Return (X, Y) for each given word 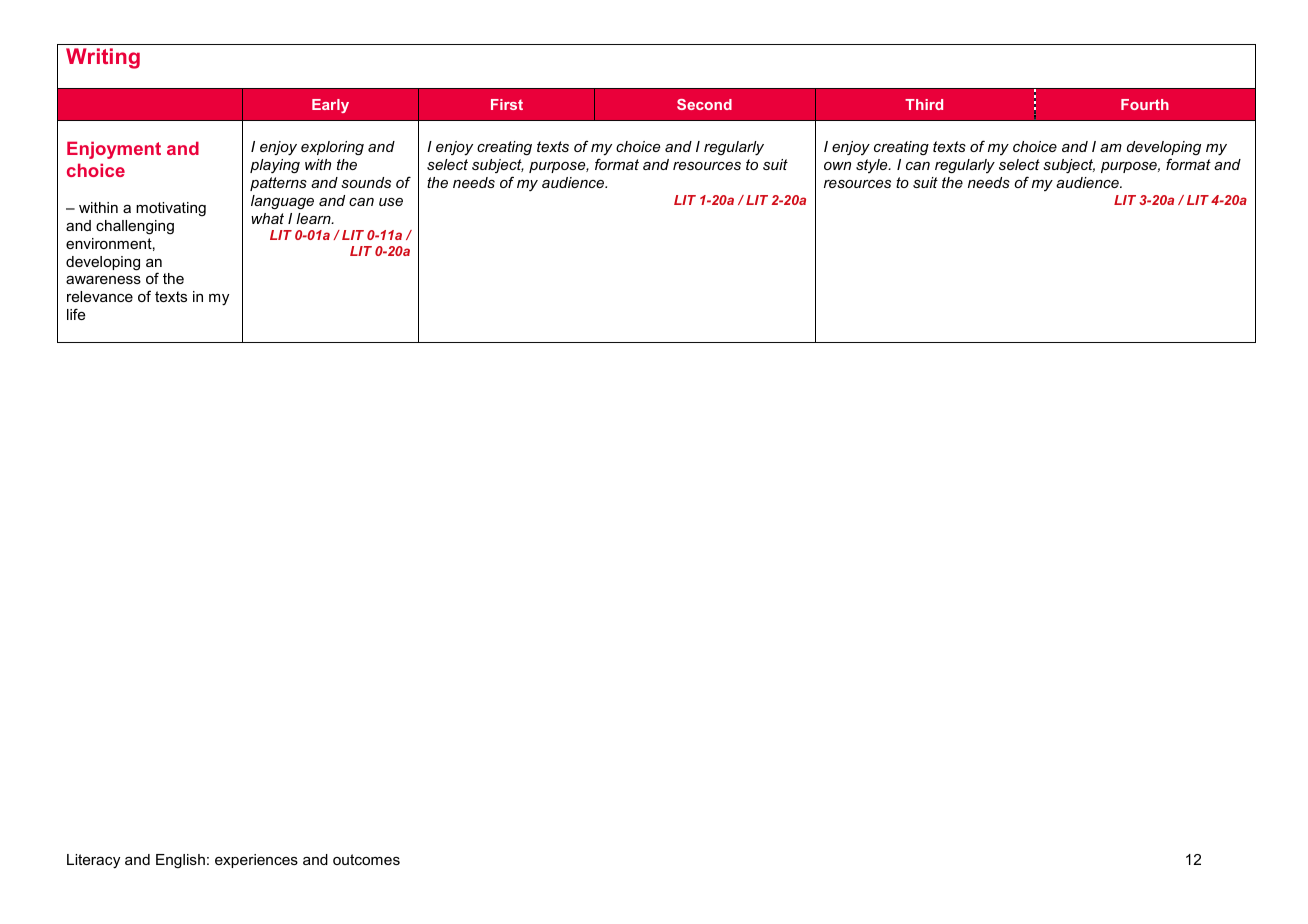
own (837, 166)
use (391, 202)
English (180, 861)
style (873, 166)
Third (924, 104)
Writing (103, 58)
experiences (256, 861)
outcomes (366, 859)
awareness (103, 280)
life (76, 314)
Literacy (93, 861)
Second (704, 104)
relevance (100, 296)
